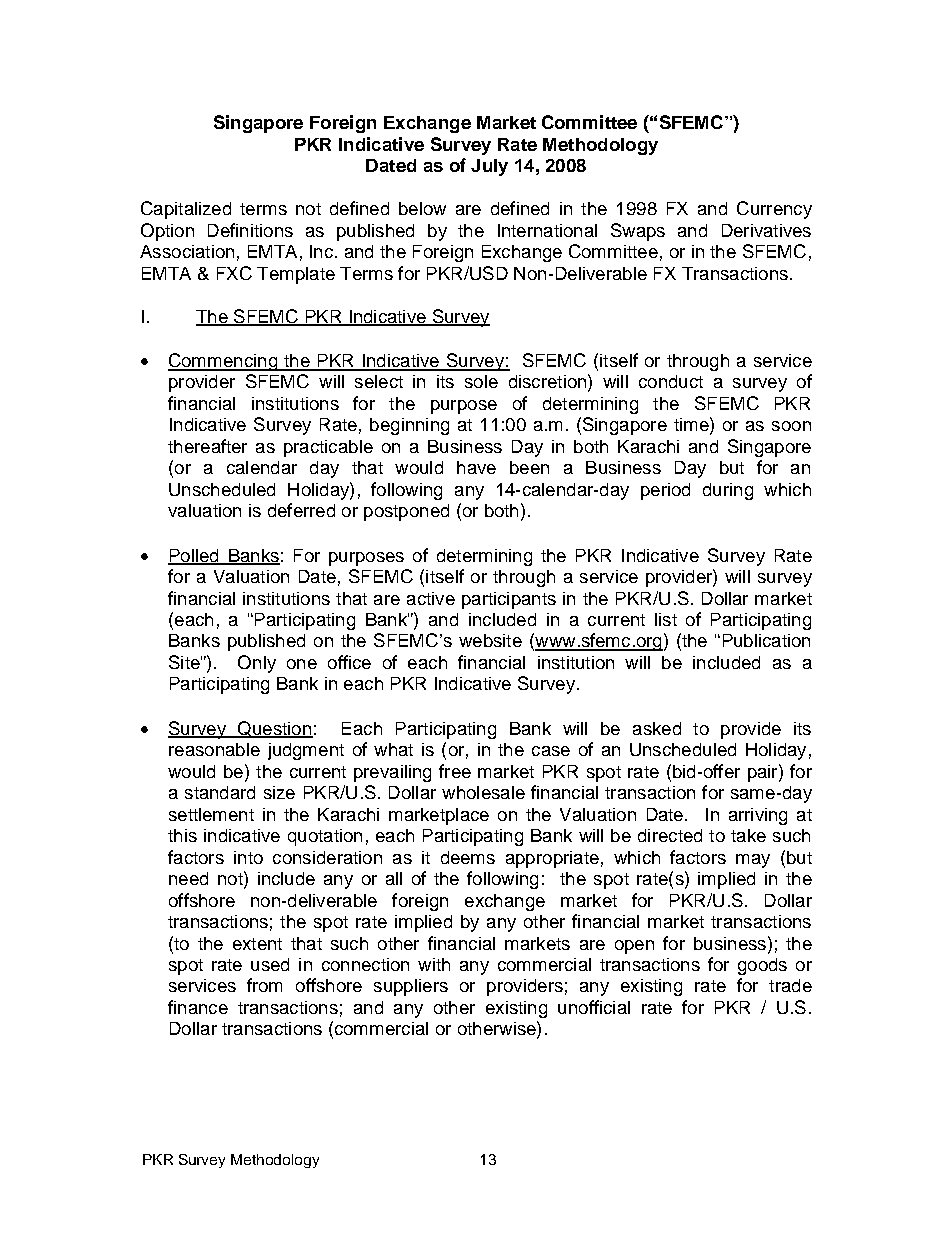 This screenshot has width=952, height=1233. What do you see at coordinates (481, 381) in the screenshot?
I see `sole` at bounding box center [481, 381].
